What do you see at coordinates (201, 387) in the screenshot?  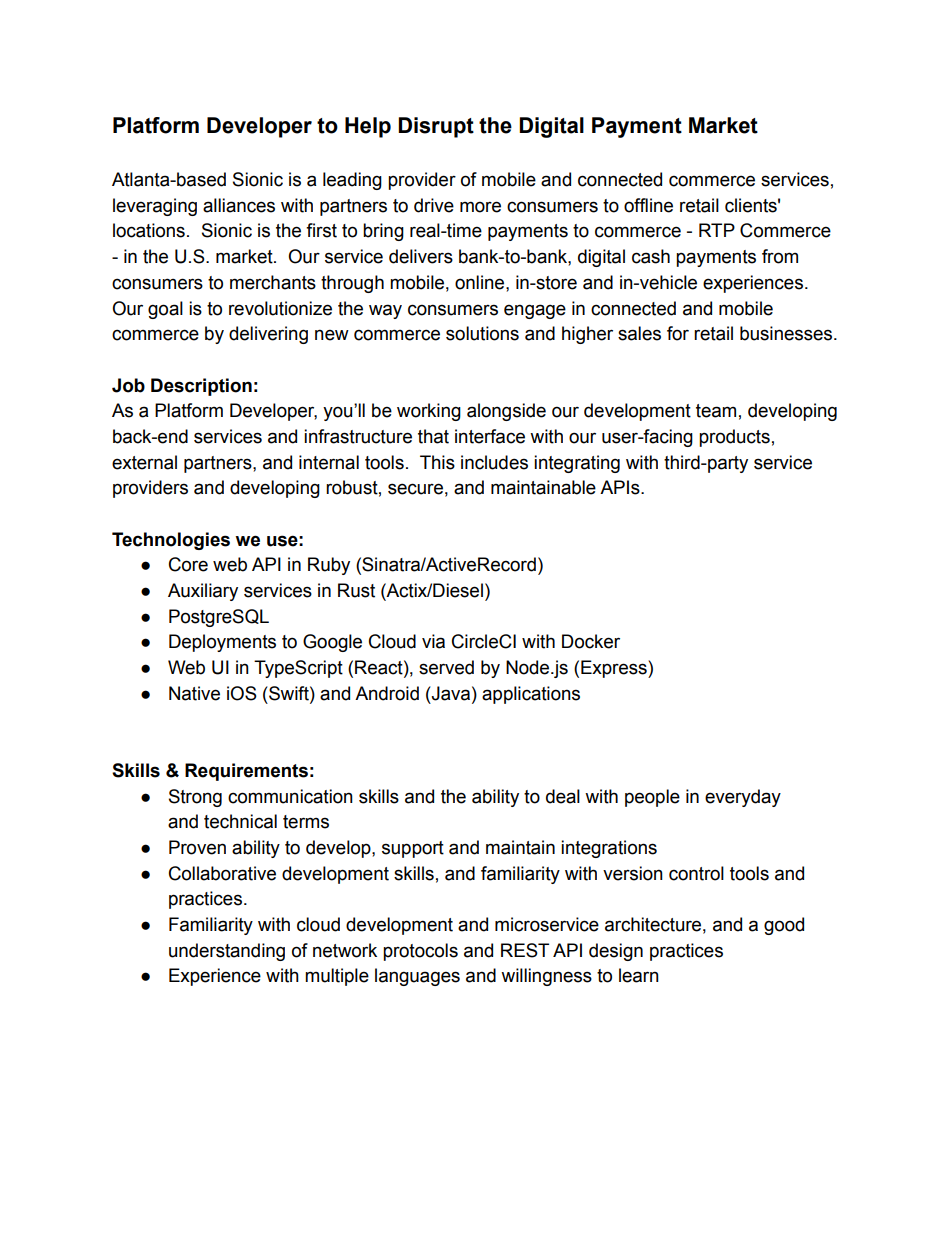 I see `Description` at bounding box center [201, 387].
